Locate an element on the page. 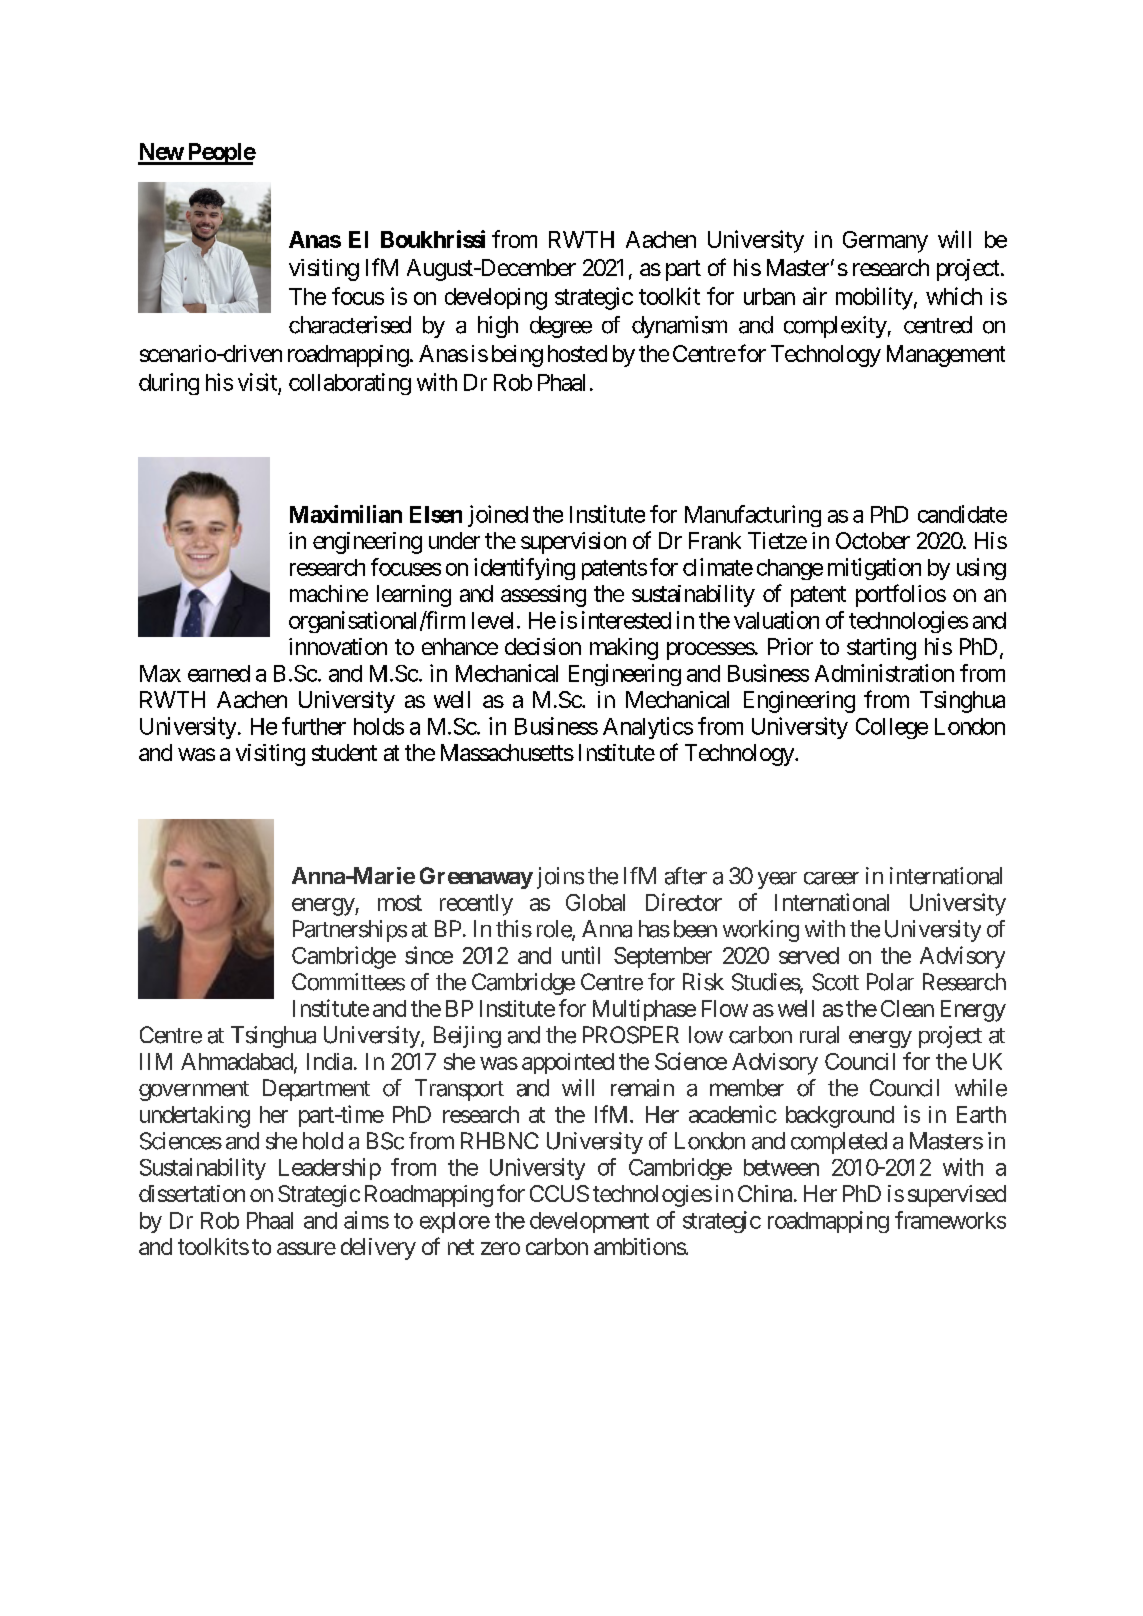  further is located at coordinates (314, 726).
